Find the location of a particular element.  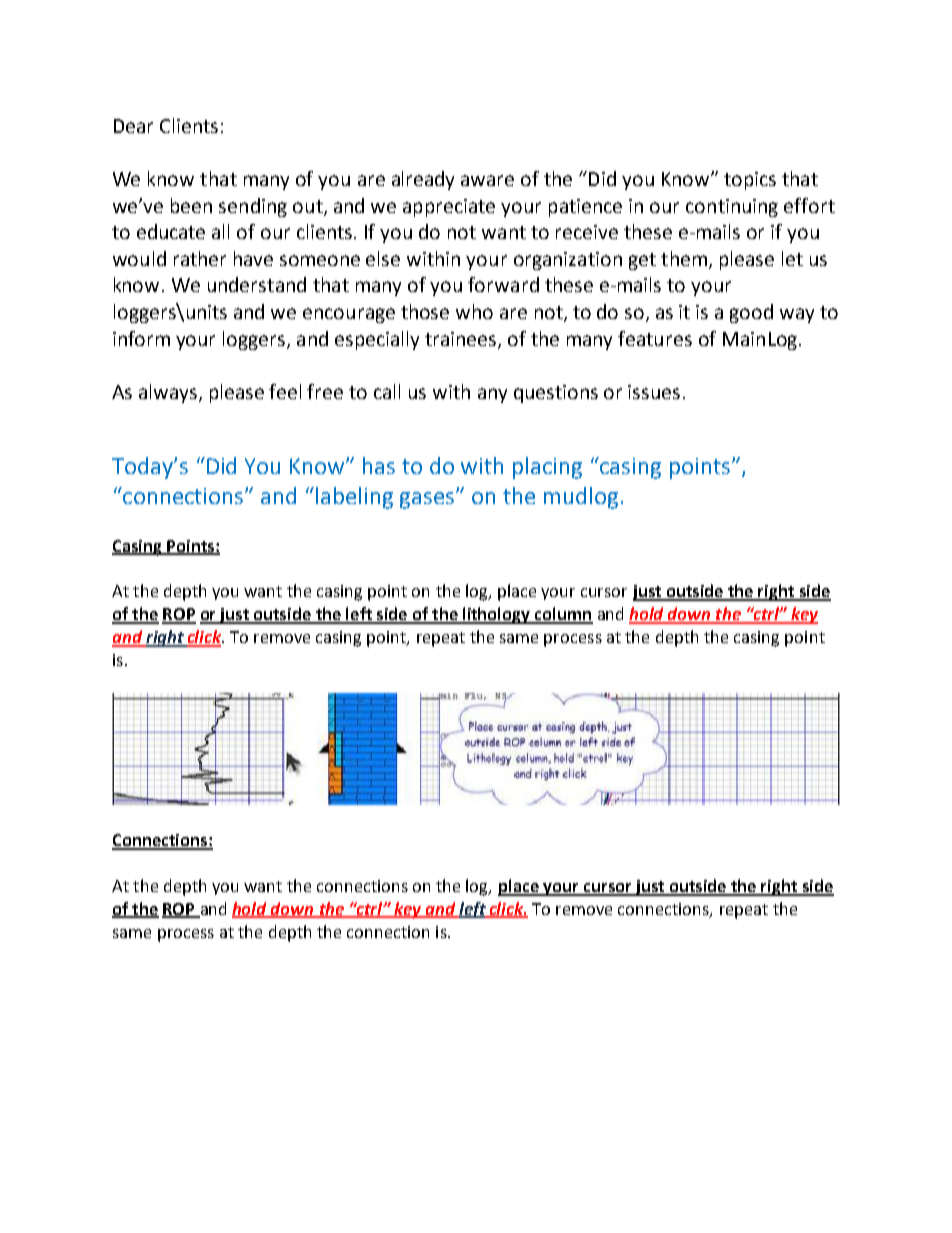

topics is located at coordinates (750, 181).
